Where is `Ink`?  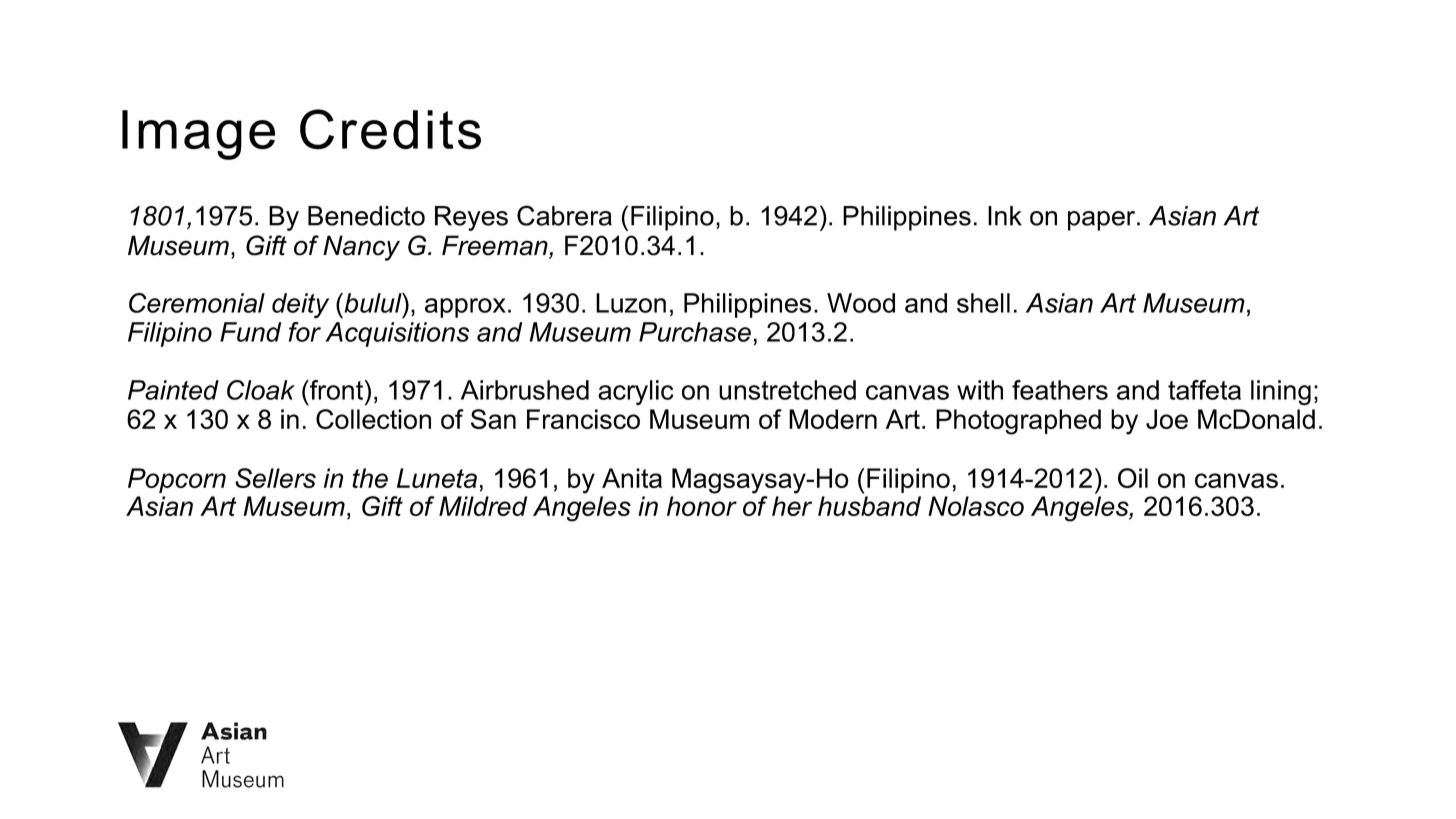
Ink is located at coordinates (1005, 216).
